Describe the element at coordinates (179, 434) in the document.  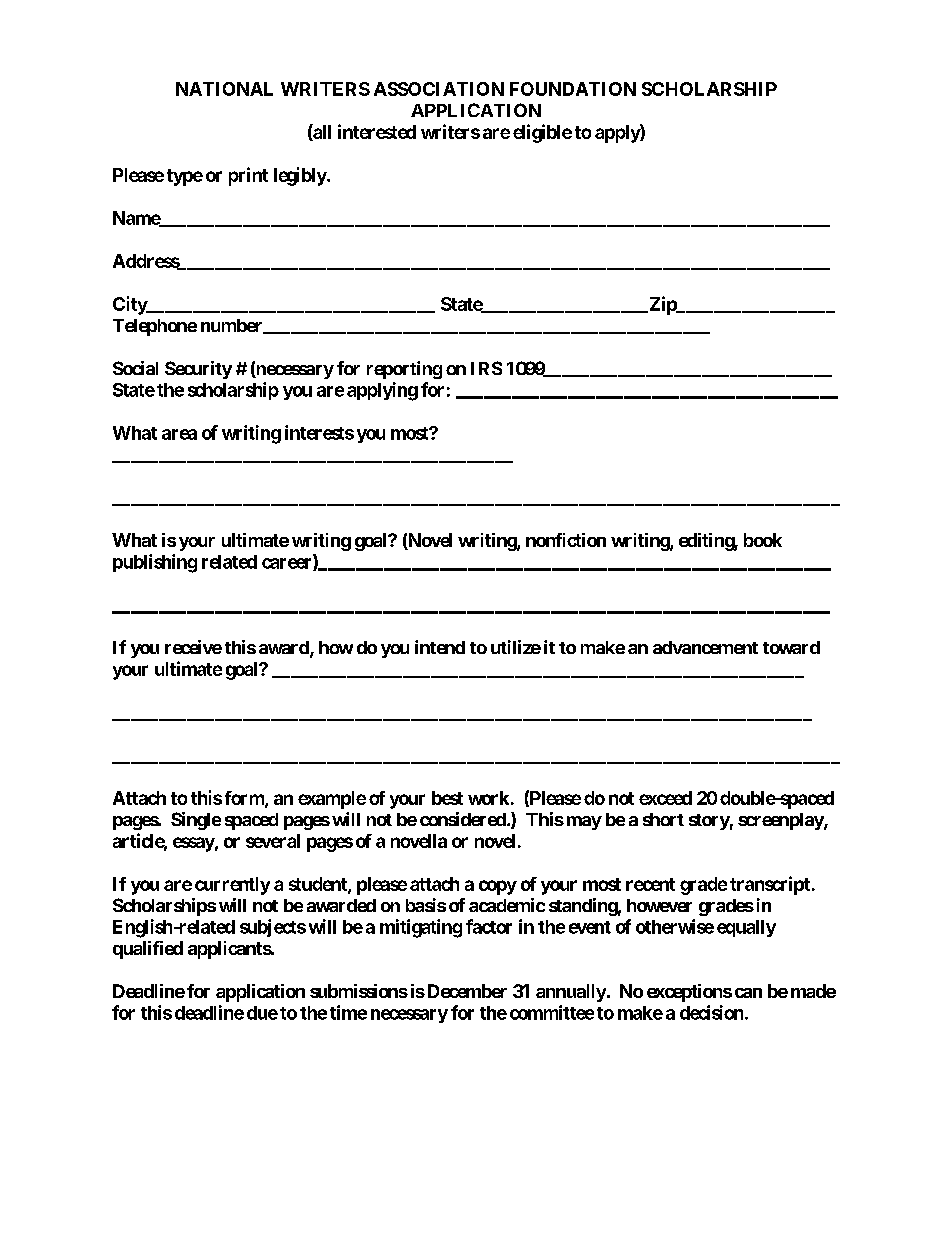
I see `area` at that location.
